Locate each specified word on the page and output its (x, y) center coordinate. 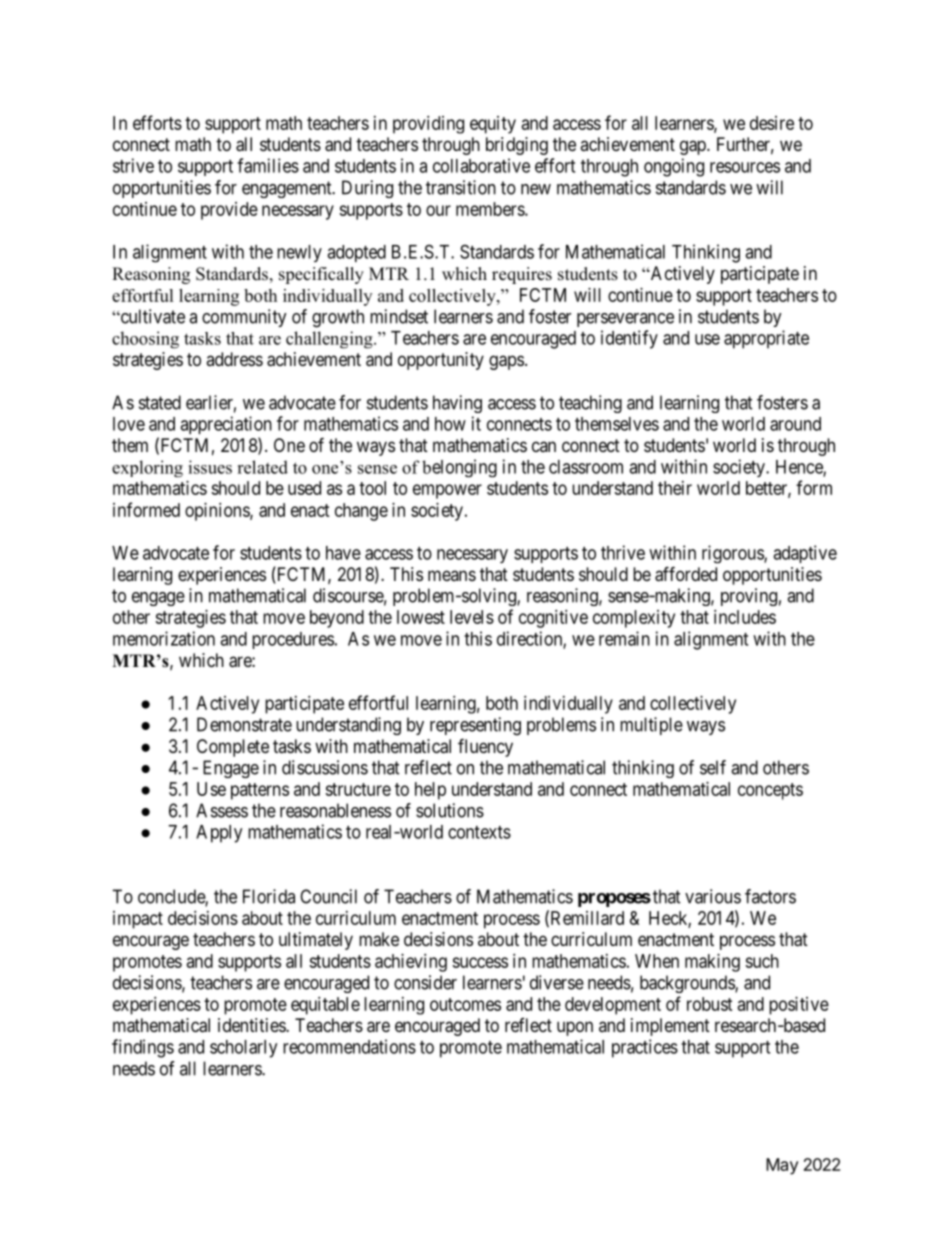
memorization (164, 638)
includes (745, 617)
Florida (269, 896)
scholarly (243, 1049)
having (457, 404)
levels (472, 617)
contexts (479, 832)
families (268, 165)
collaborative (481, 165)
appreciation (226, 425)
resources (745, 167)
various (713, 896)
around (795, 424)
